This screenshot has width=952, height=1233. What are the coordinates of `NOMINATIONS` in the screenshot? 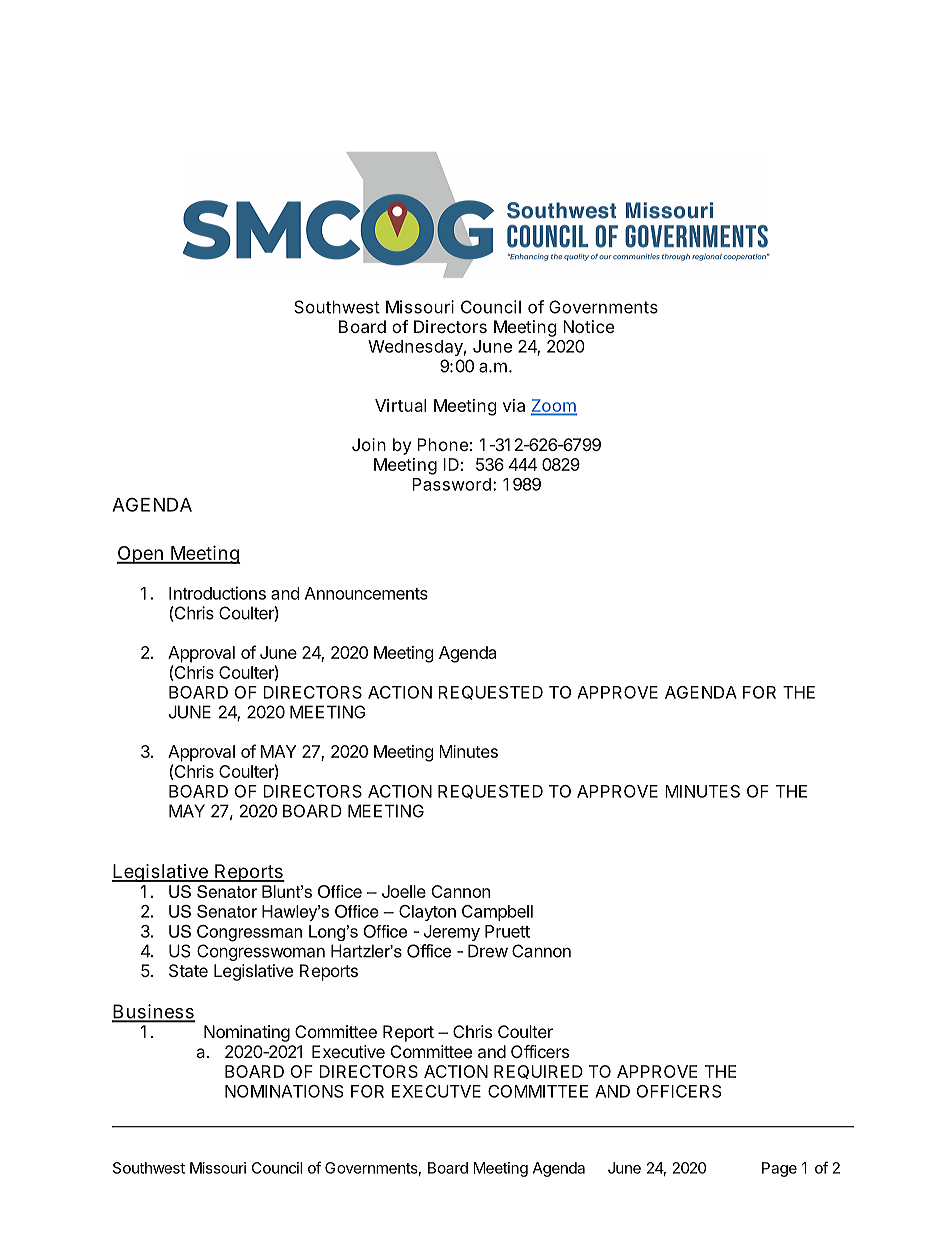 It's located at (284, 1091).
